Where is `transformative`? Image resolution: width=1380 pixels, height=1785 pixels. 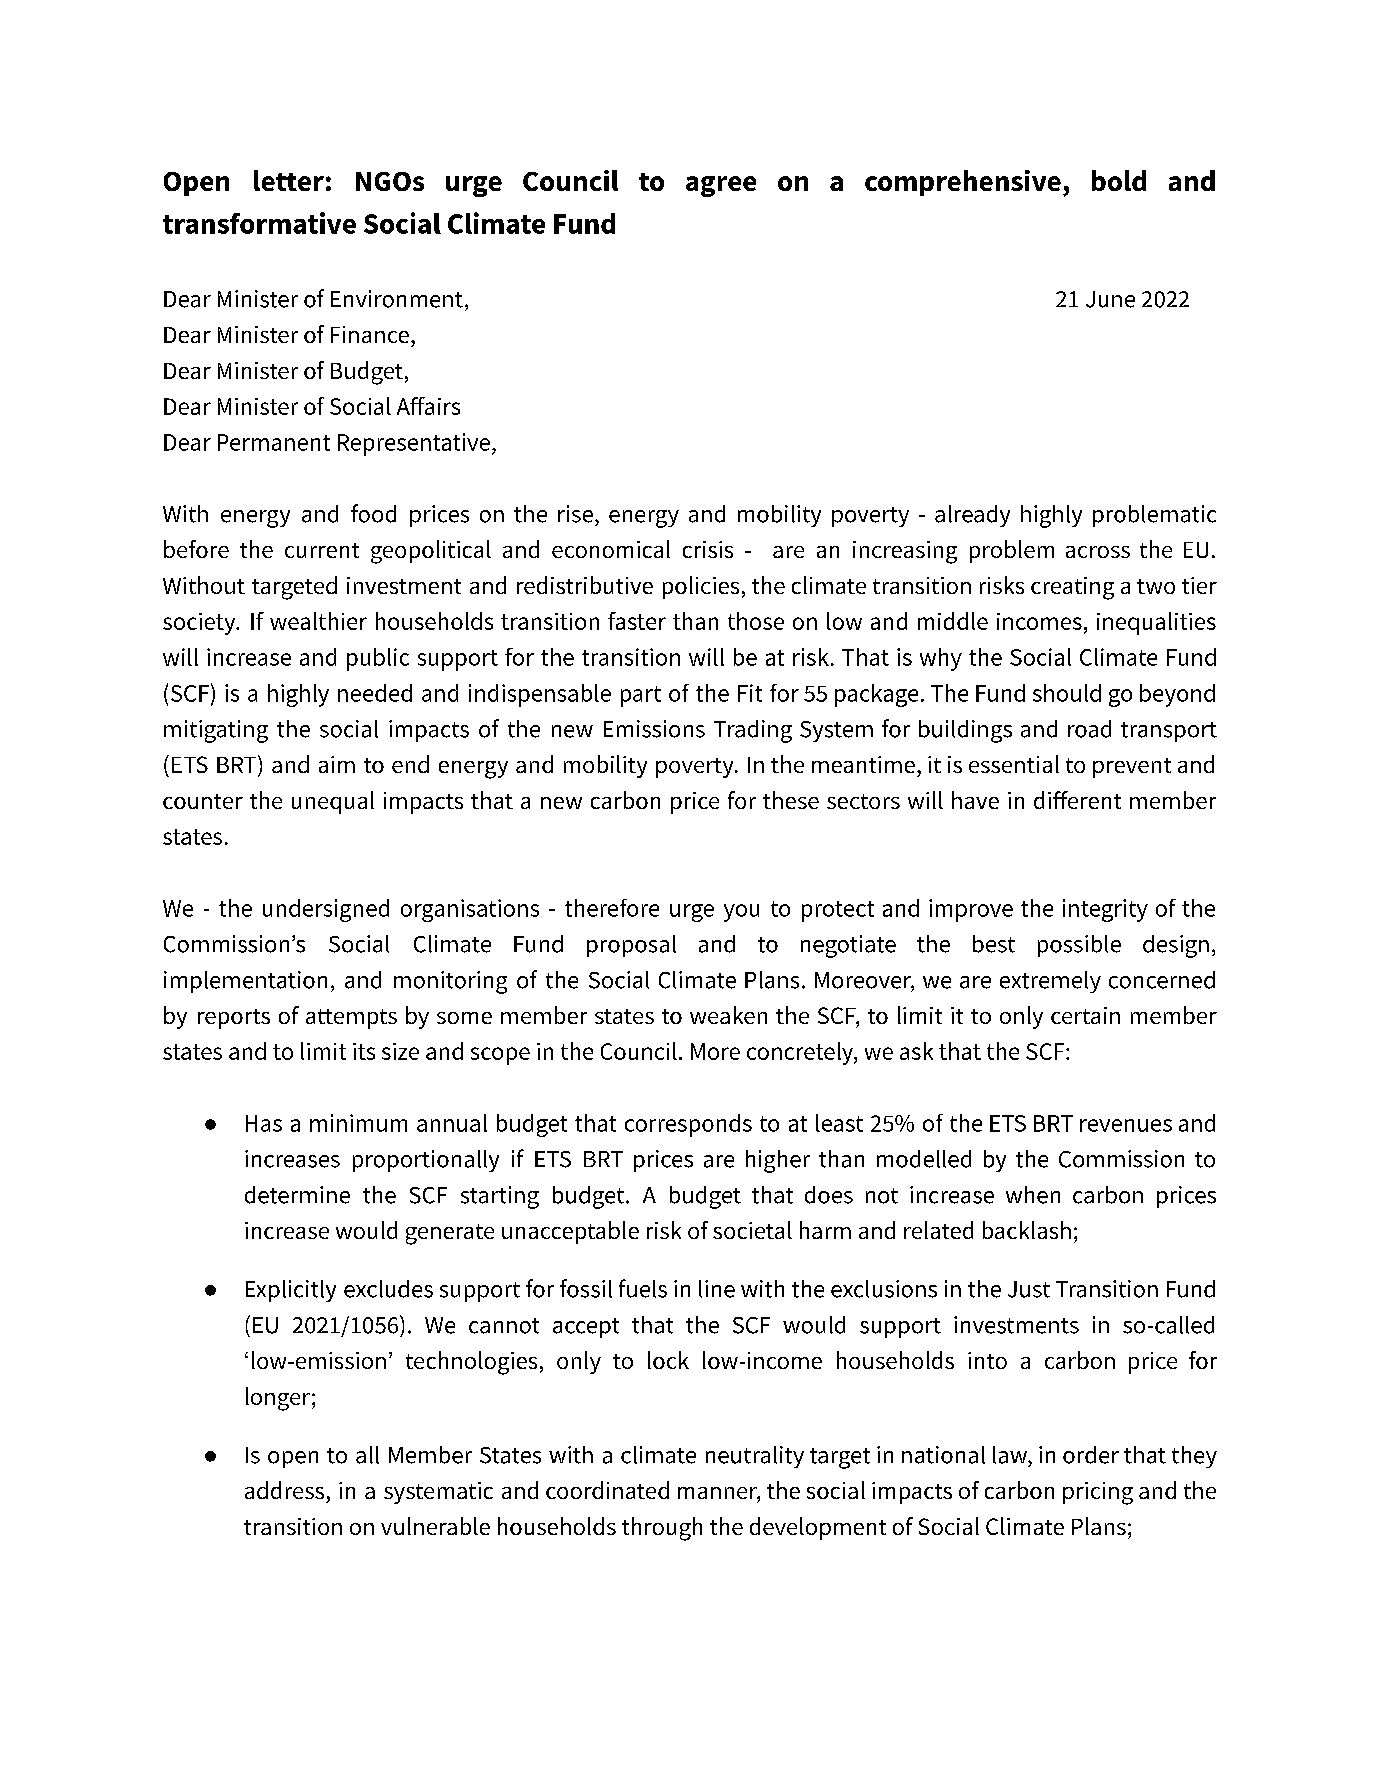
transformative is located at coordinates (259, 223).
